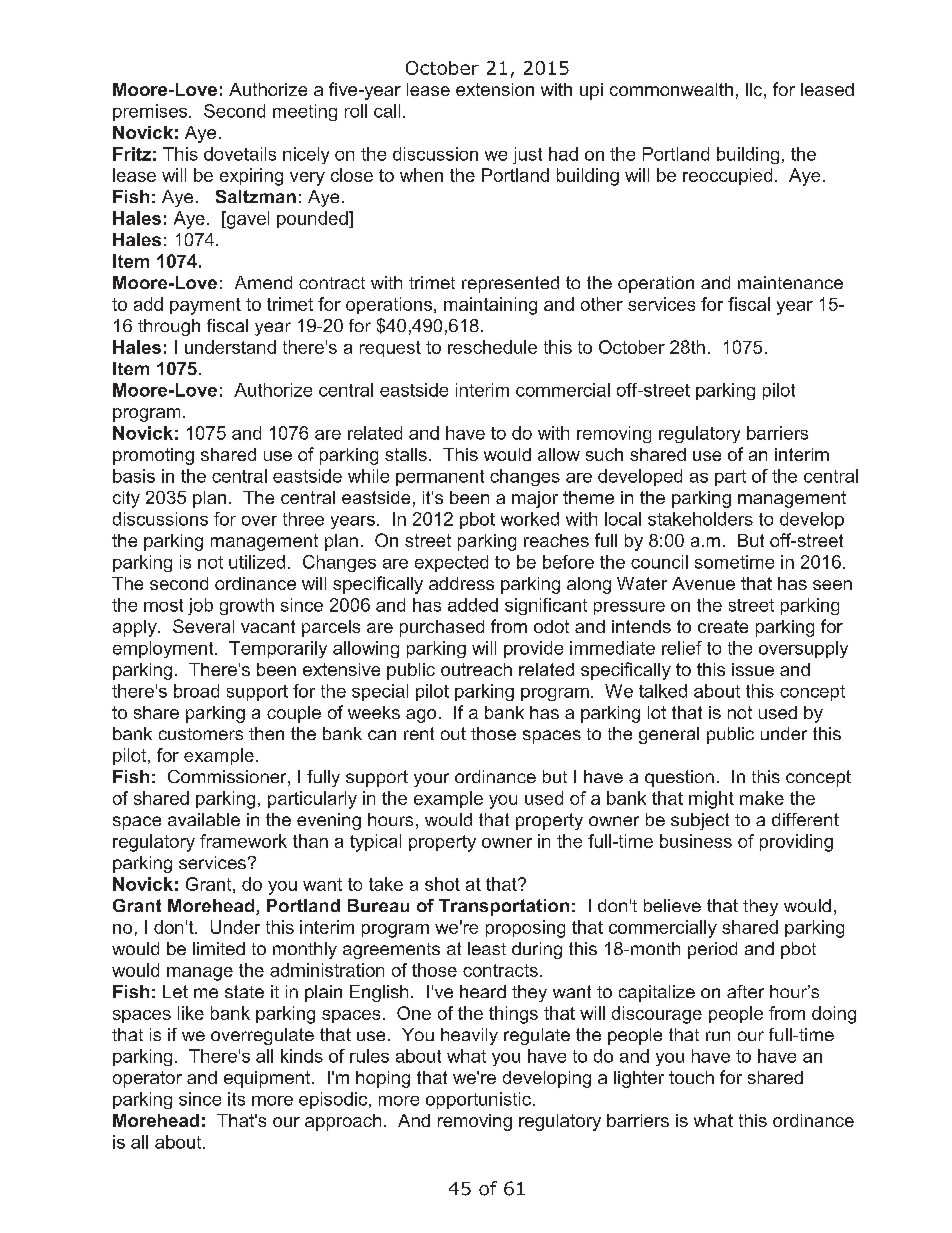 The width and height of the screenshot is (952, 1233). Describe the element at coordinates (723, 626) in the screenshot. I see `create` at that location.
